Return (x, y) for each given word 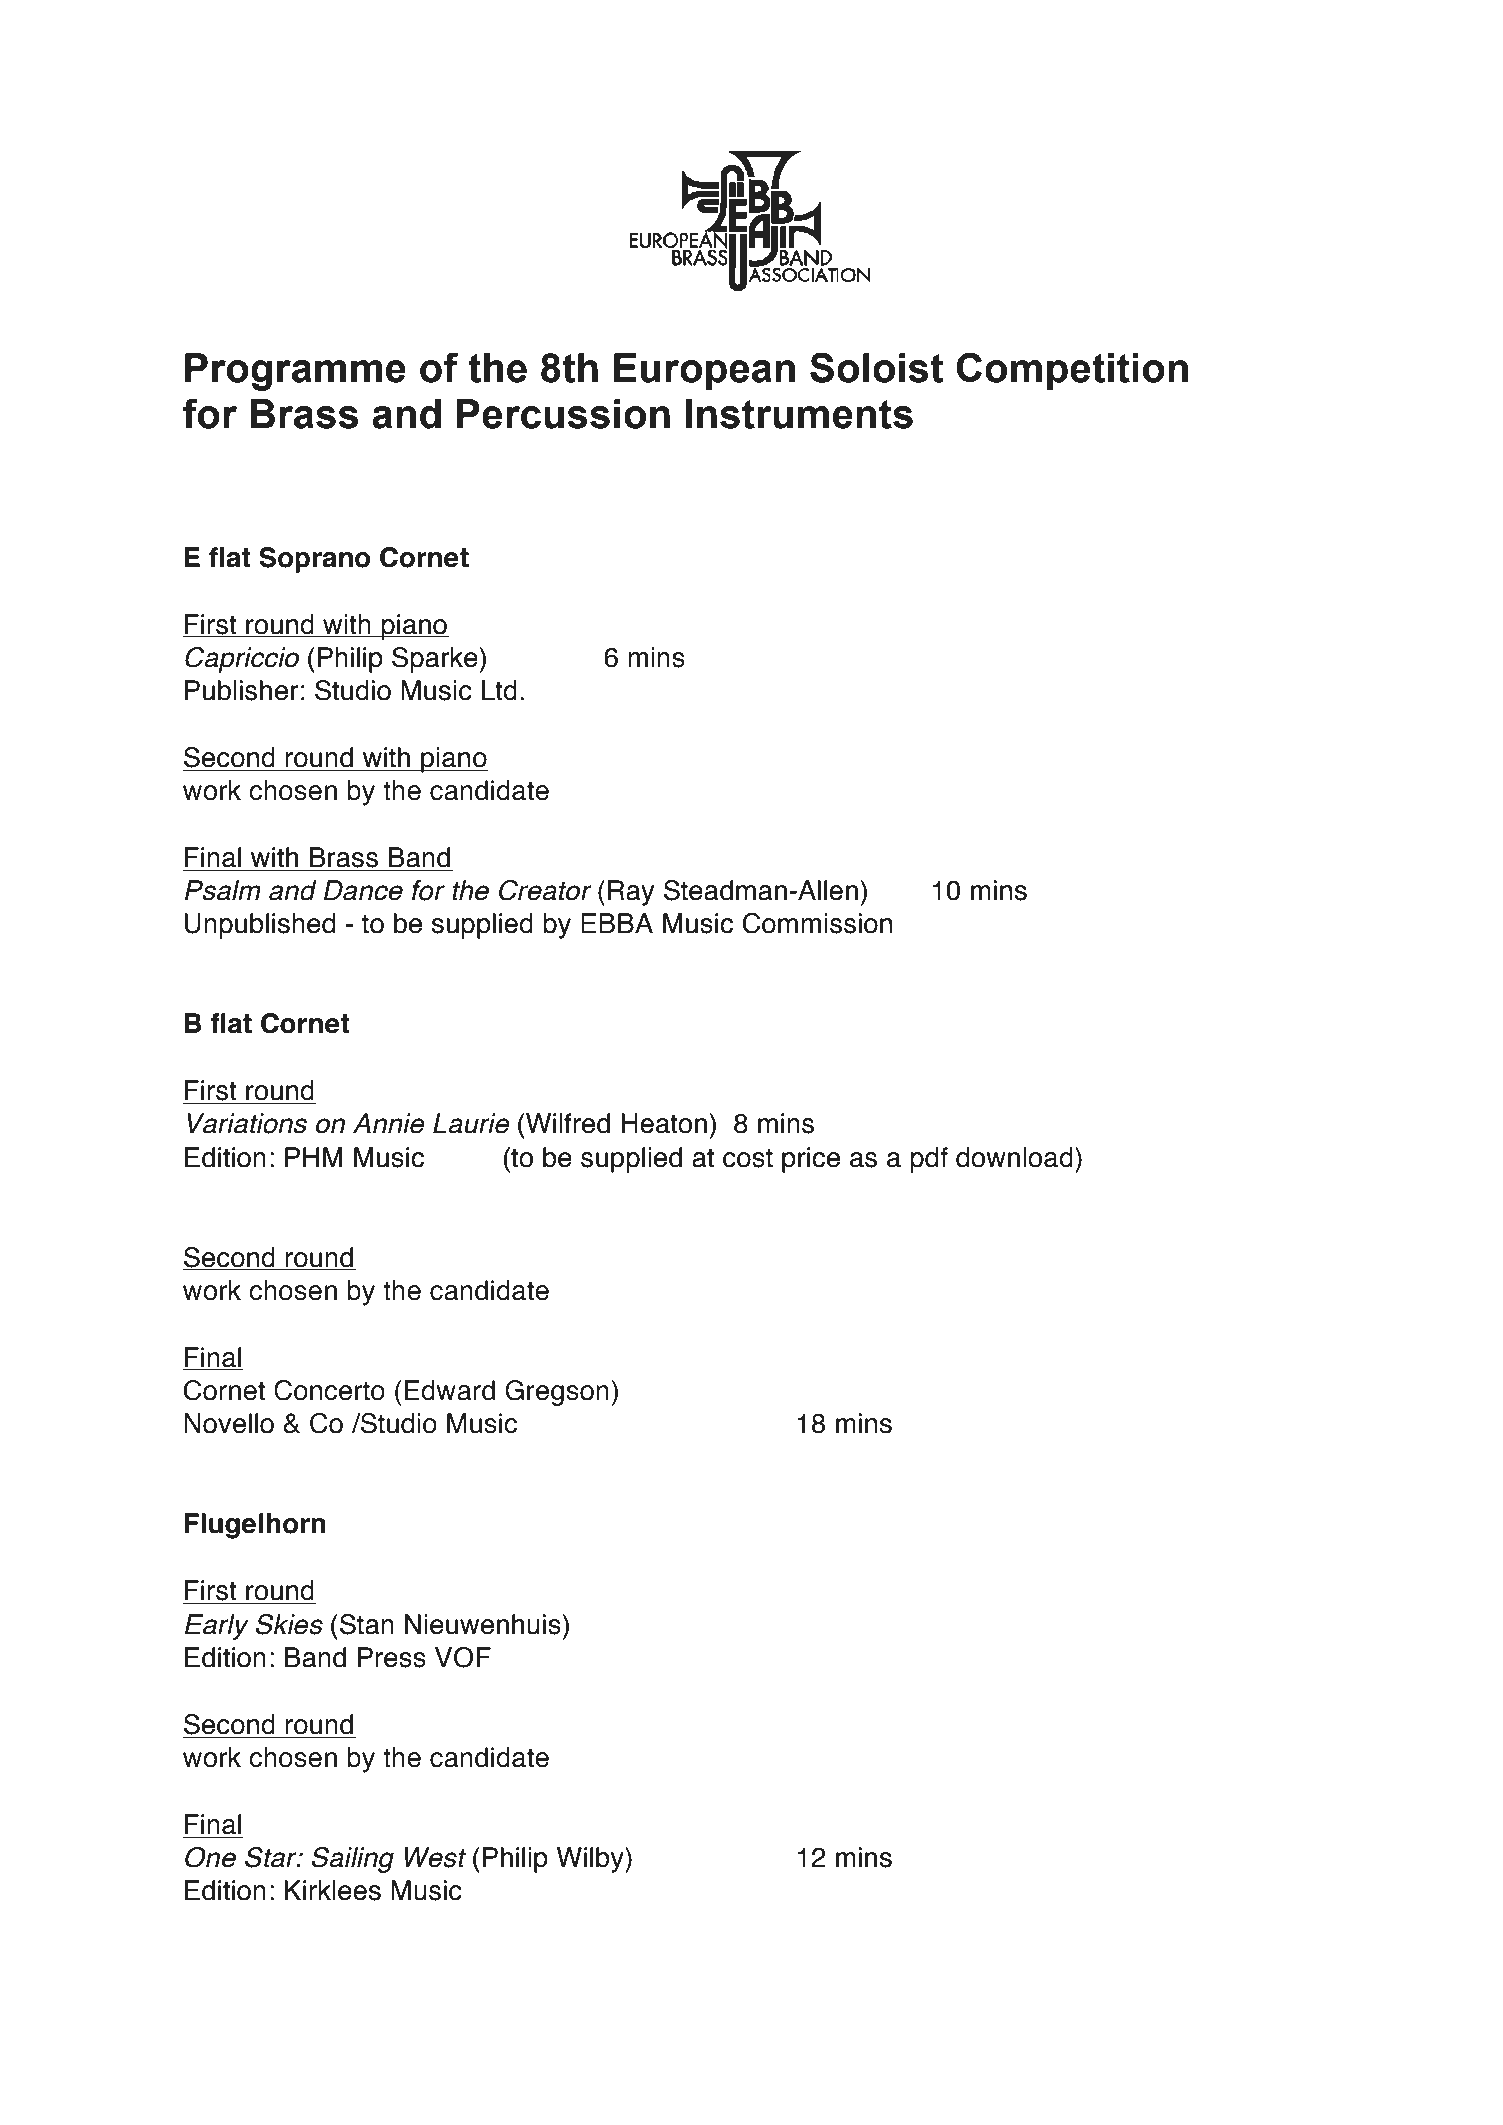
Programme (295, 372)
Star (272, 1857)
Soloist (877, 367)
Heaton (664, 1123)
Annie (389, 1123)
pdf (929, 1160)
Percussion (563, 414)
